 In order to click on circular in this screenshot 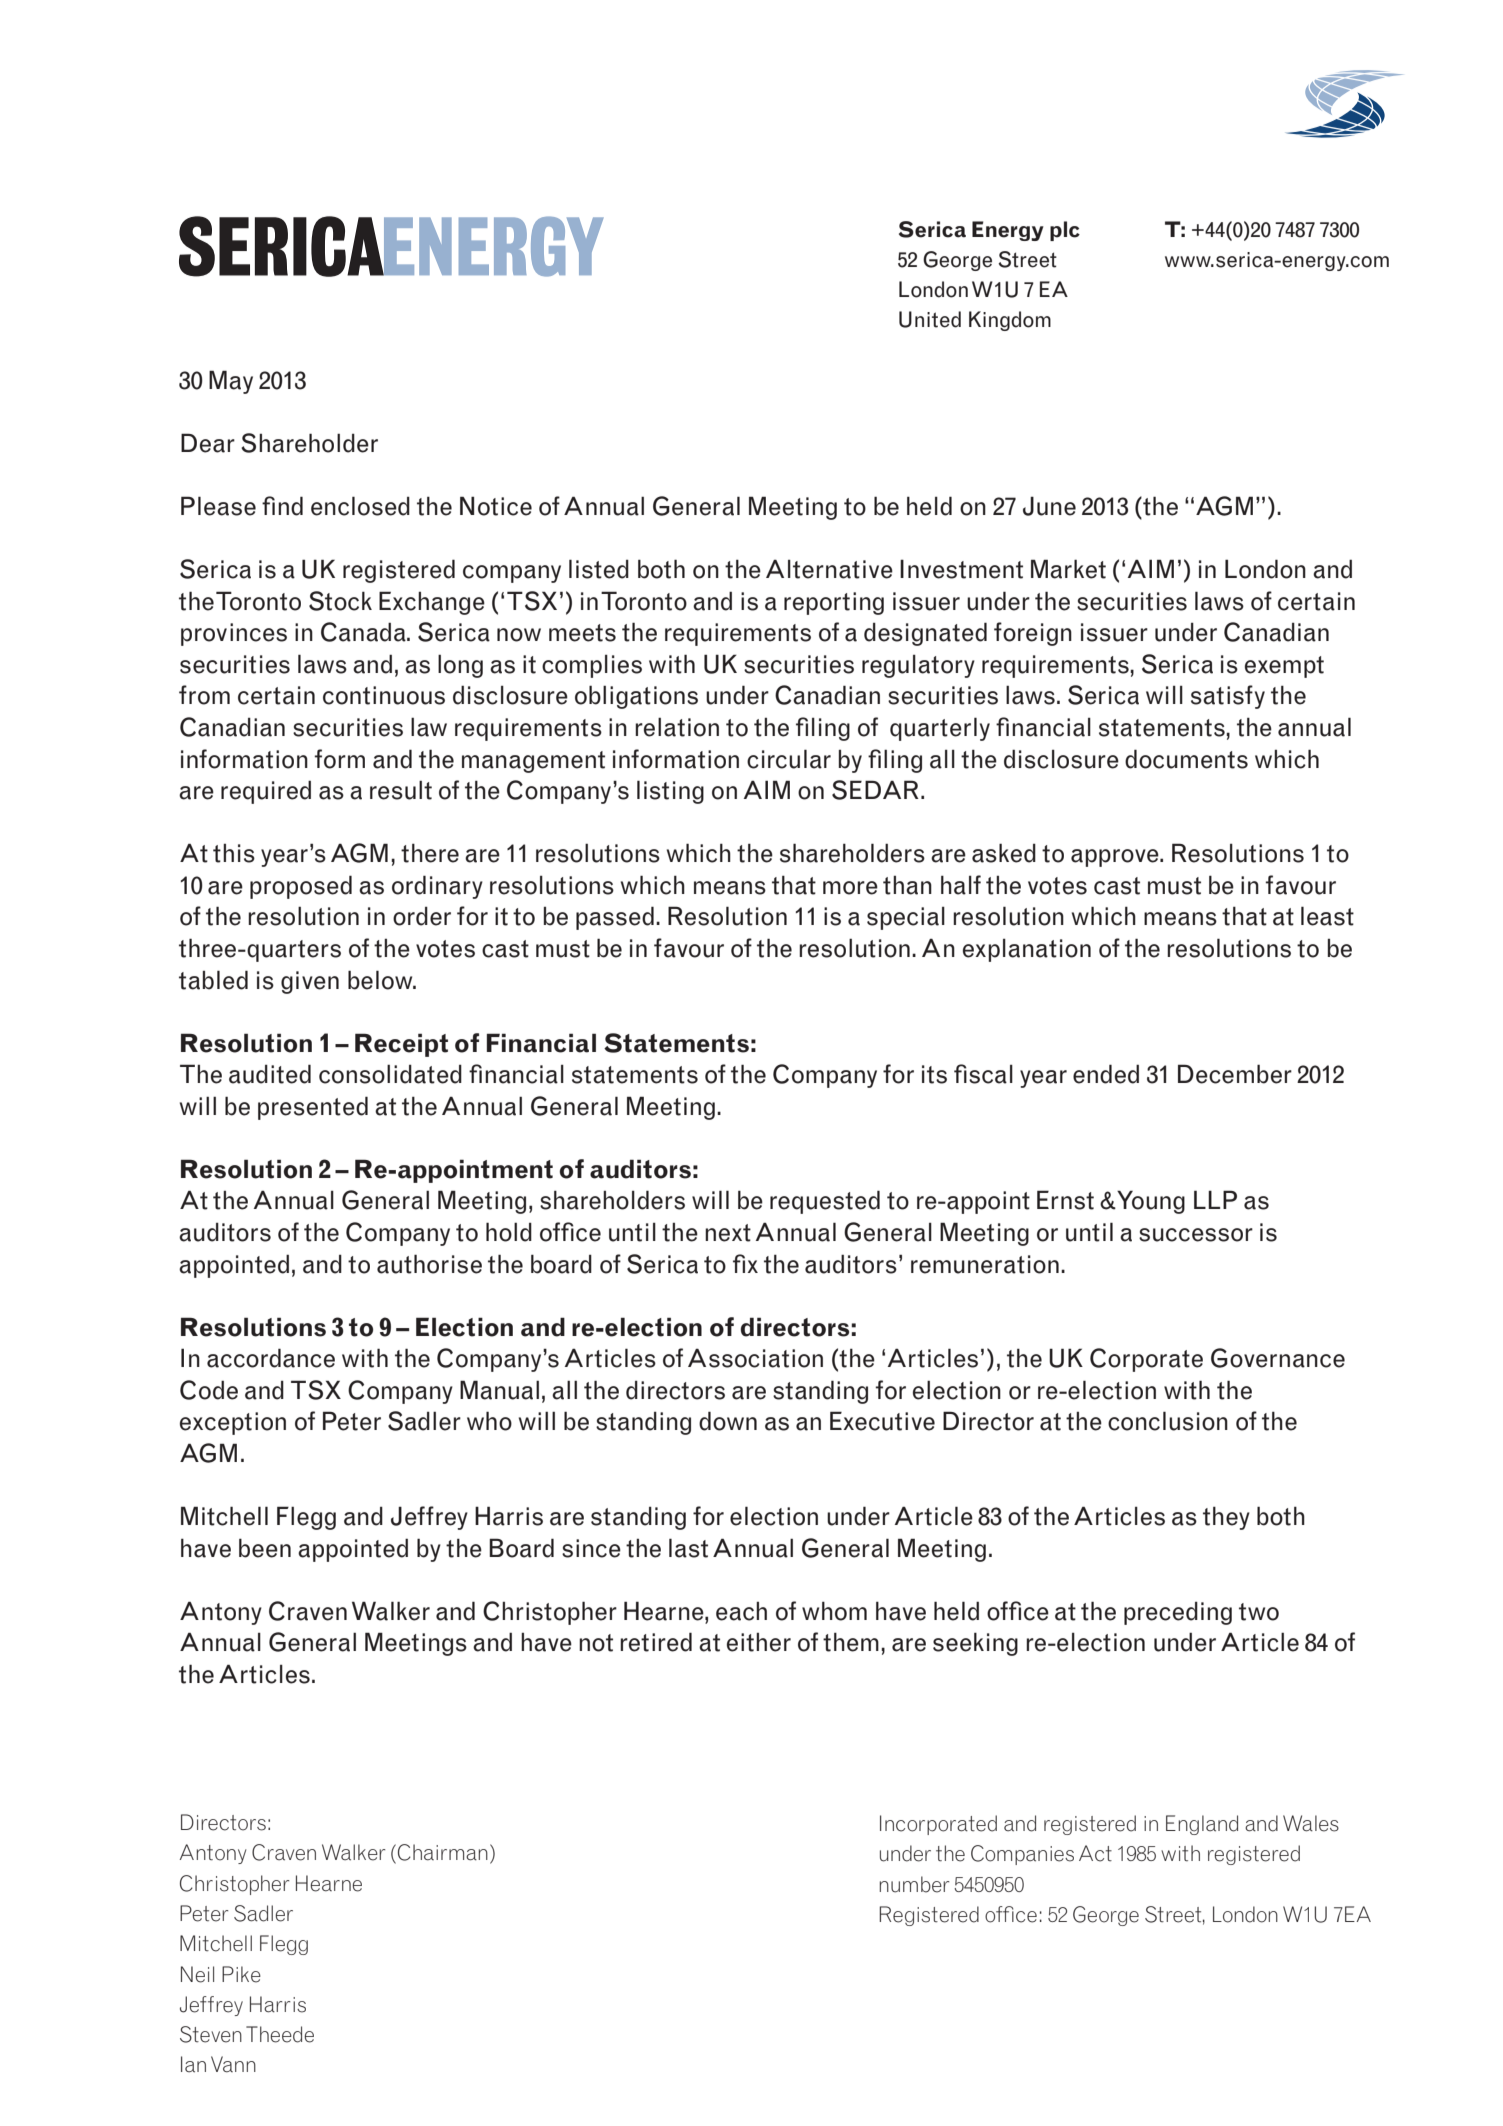, I will do `click(789, 759)`.
